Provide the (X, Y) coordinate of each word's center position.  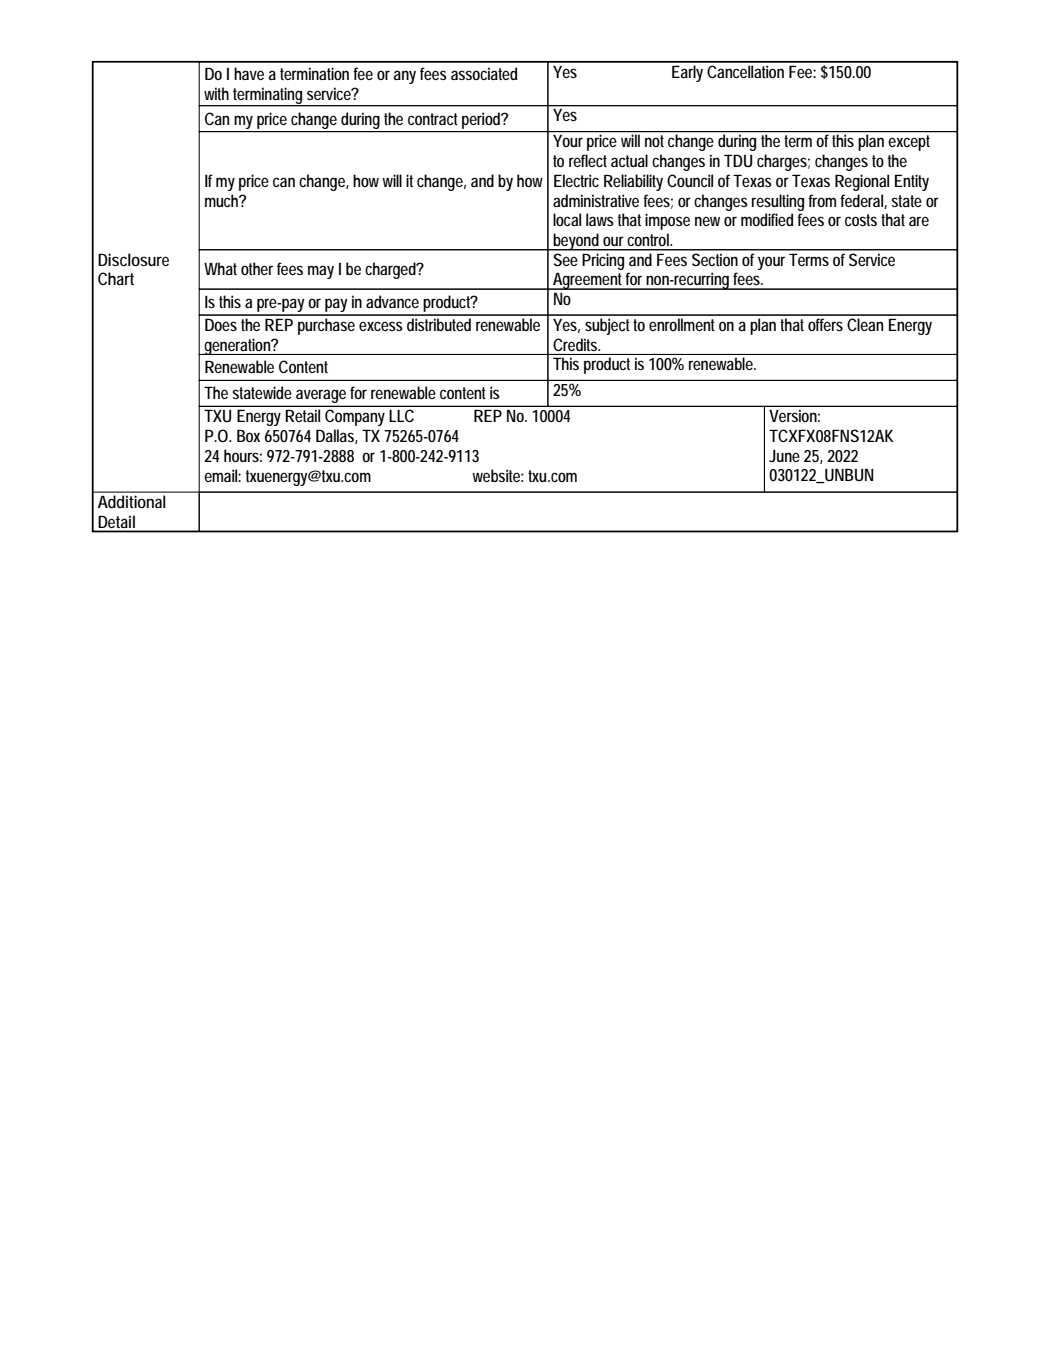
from (822, 200)
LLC (402, 415)
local (567, 219)
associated (484, 73)
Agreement (588, 281)
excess (381, 326)
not (654, 141)
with (216, 93)
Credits (576, 344)
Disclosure (133, 259)
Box (248, 435)
